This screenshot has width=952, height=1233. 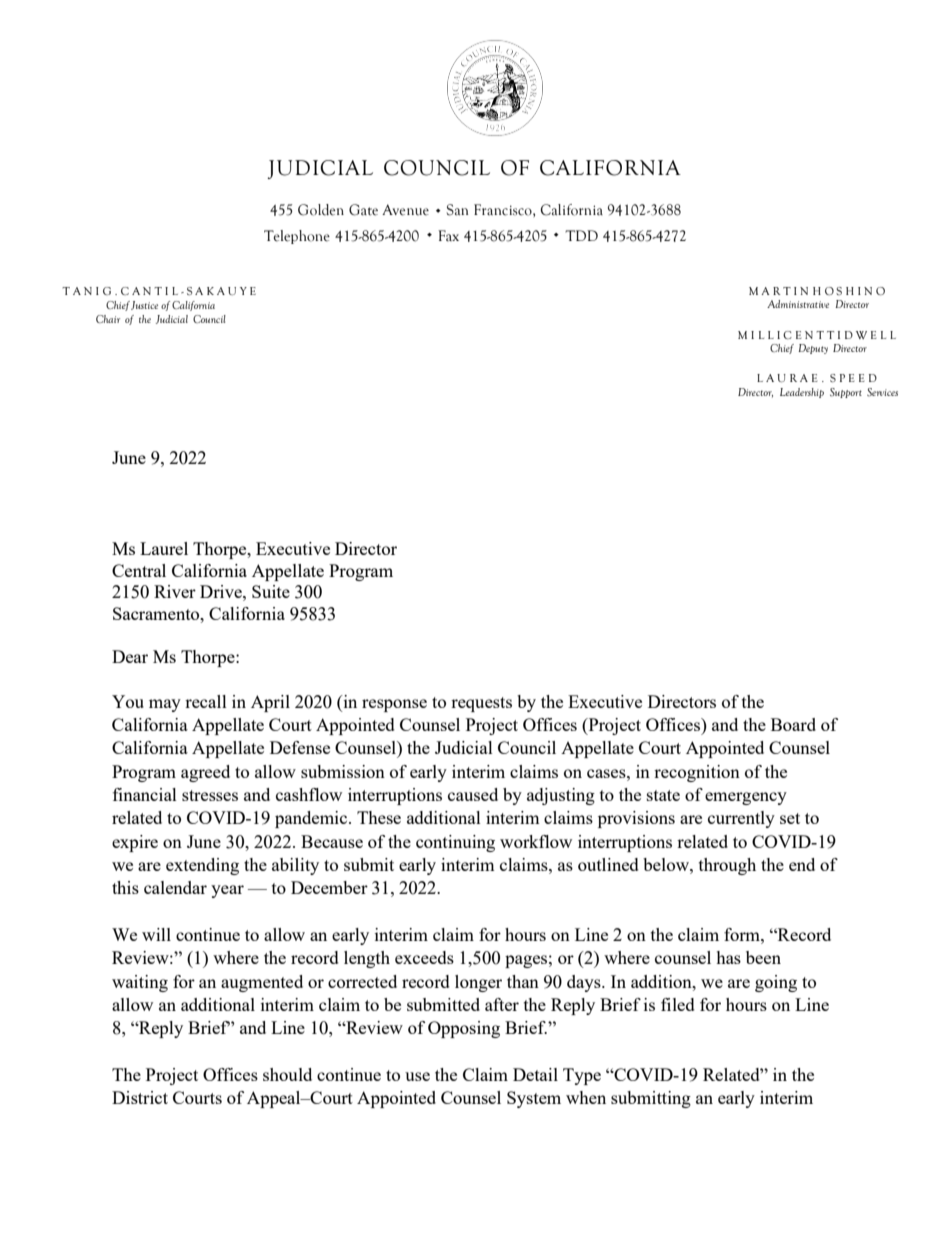 What do you see at coordinates (473, 794) in the screenshot?
I see `caused` at bounding box center [473, 794].
